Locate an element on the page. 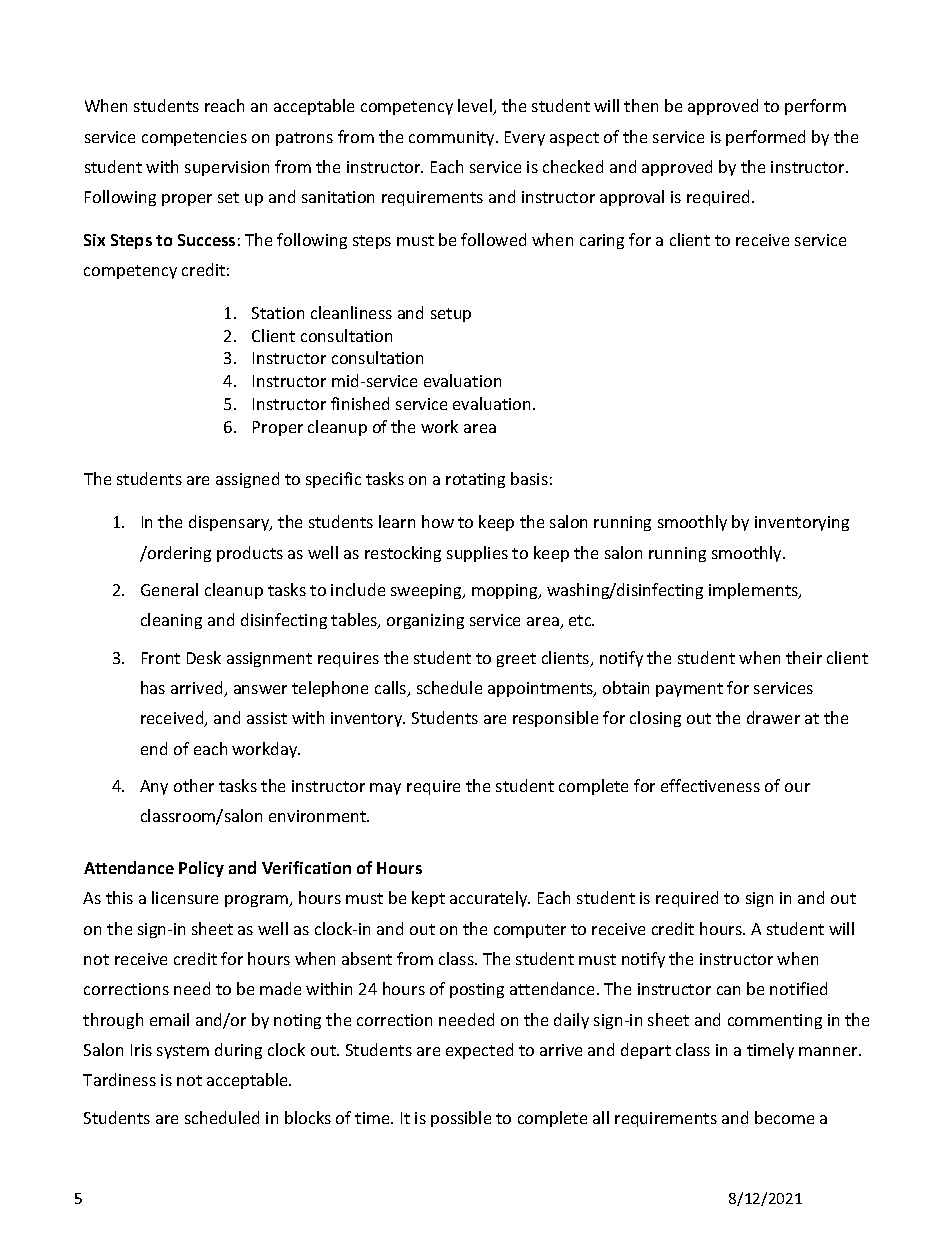 This page has width=952, height=1233. then is located at coordinates (641, 105).
